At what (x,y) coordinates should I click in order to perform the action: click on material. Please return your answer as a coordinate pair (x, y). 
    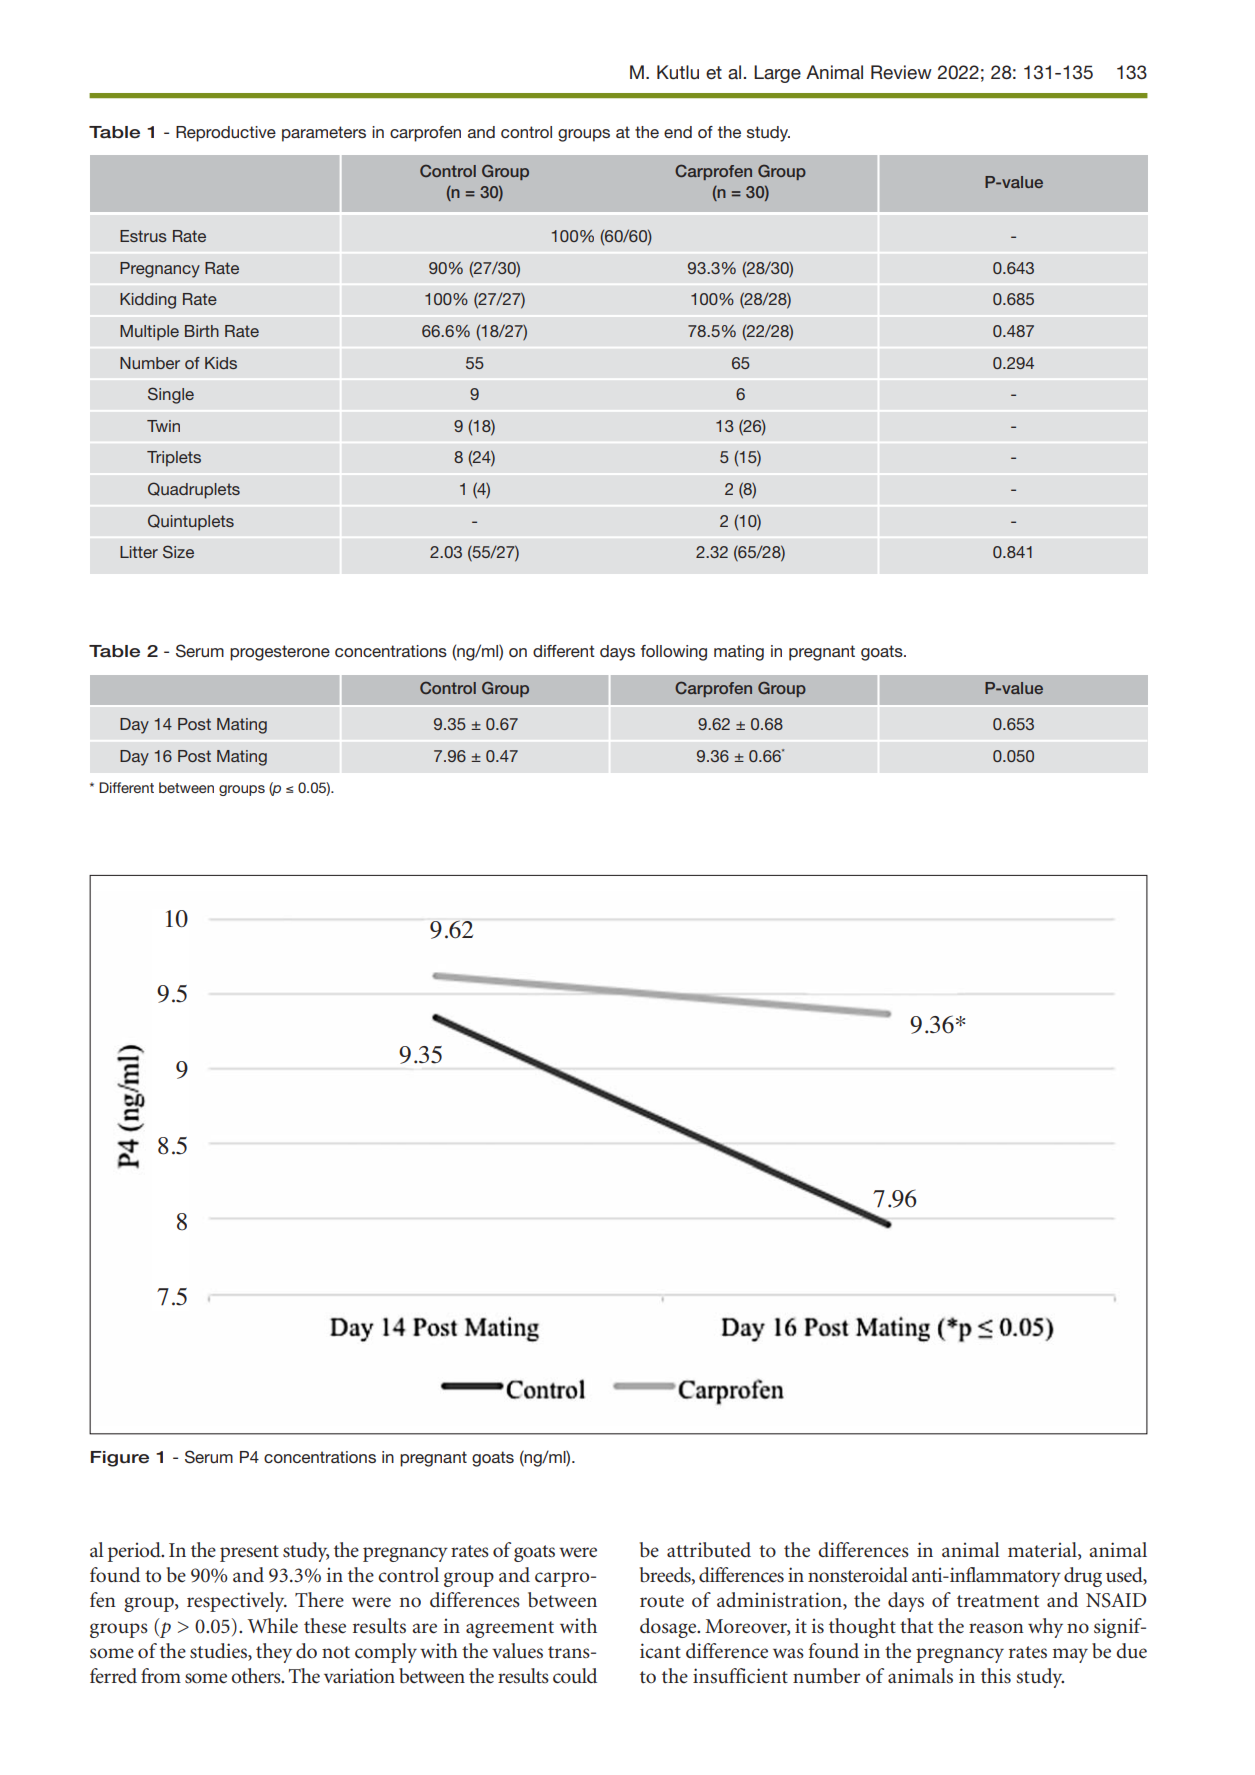
    Looking at the image, I should click on (1043, 1551).
